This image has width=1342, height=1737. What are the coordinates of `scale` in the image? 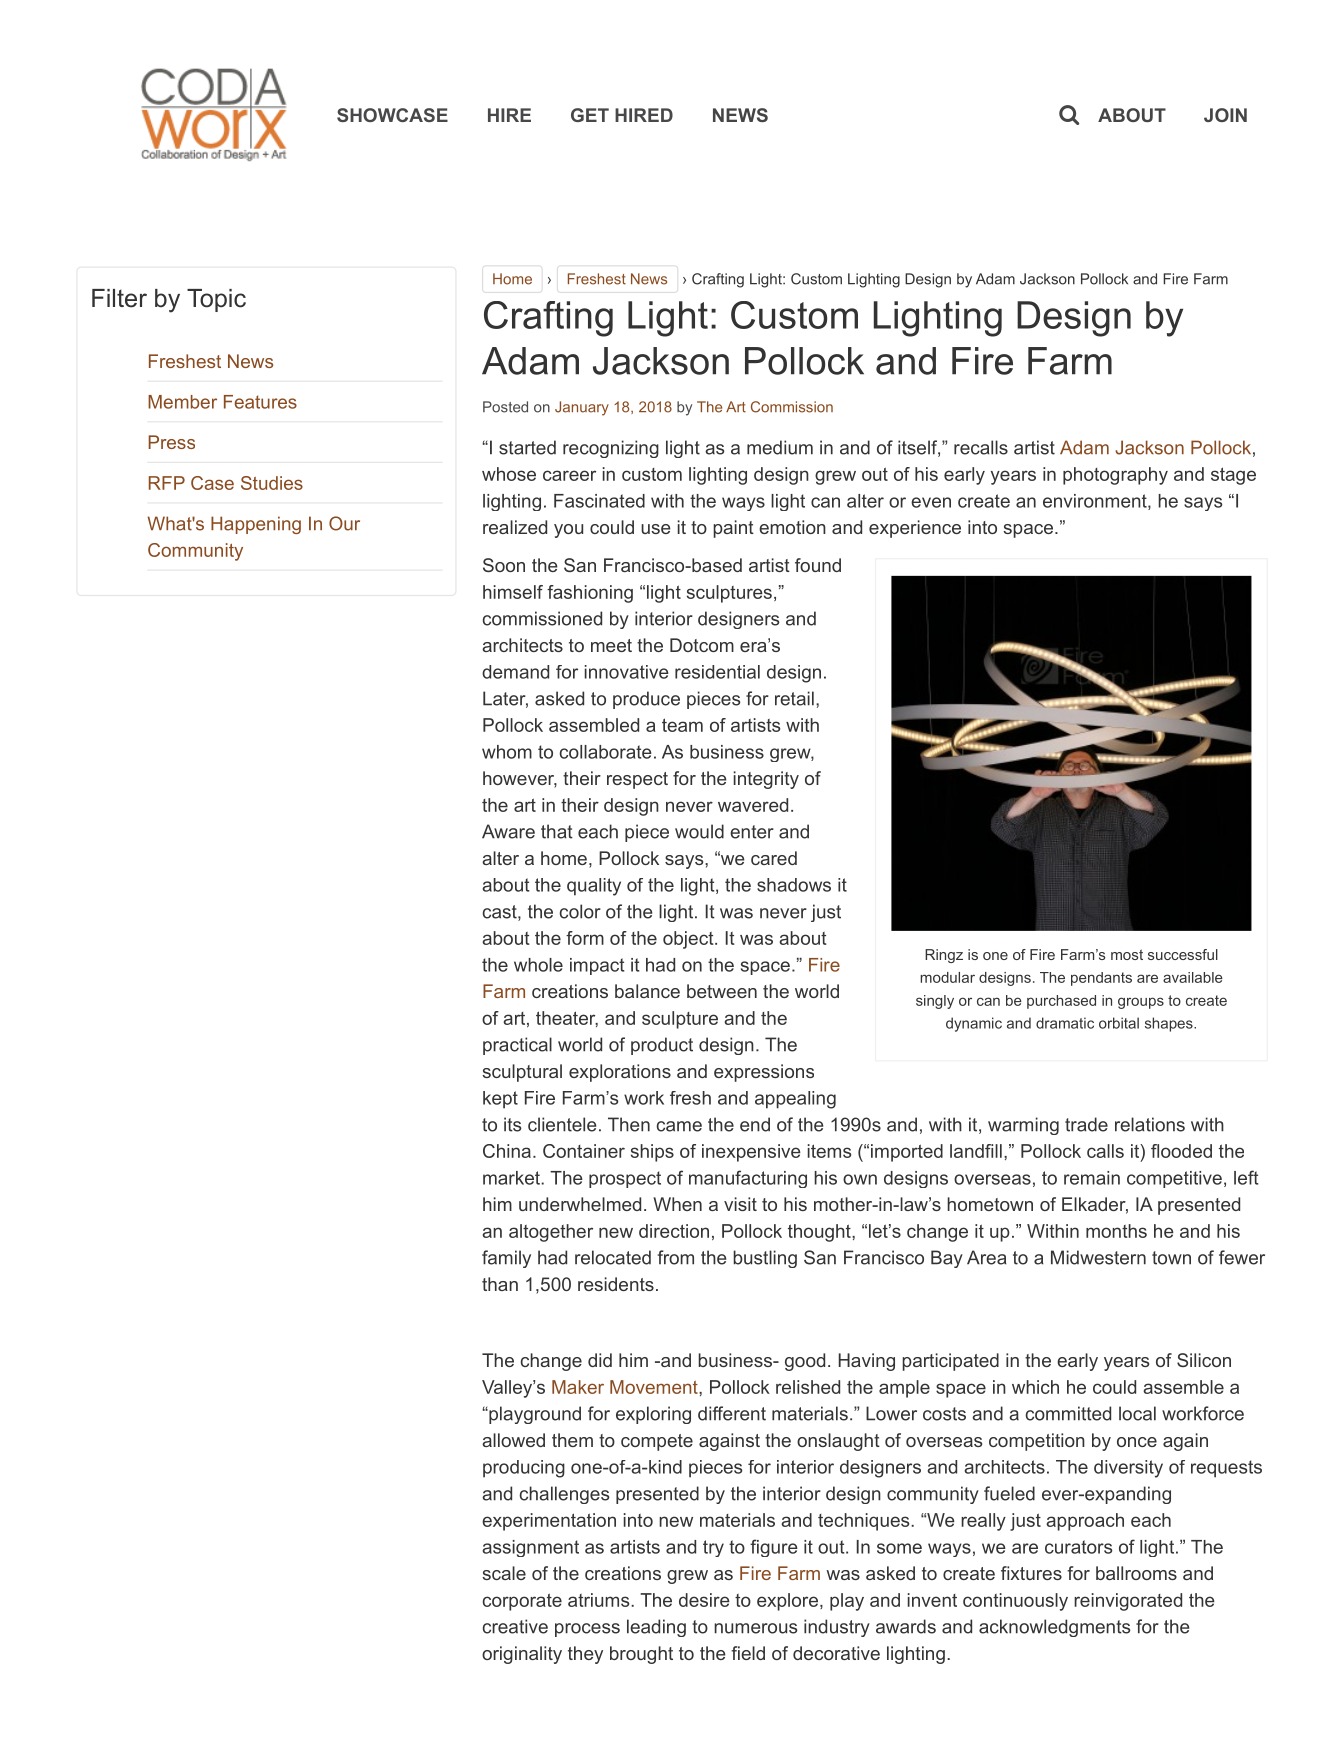 It's located at (504, 1573).
